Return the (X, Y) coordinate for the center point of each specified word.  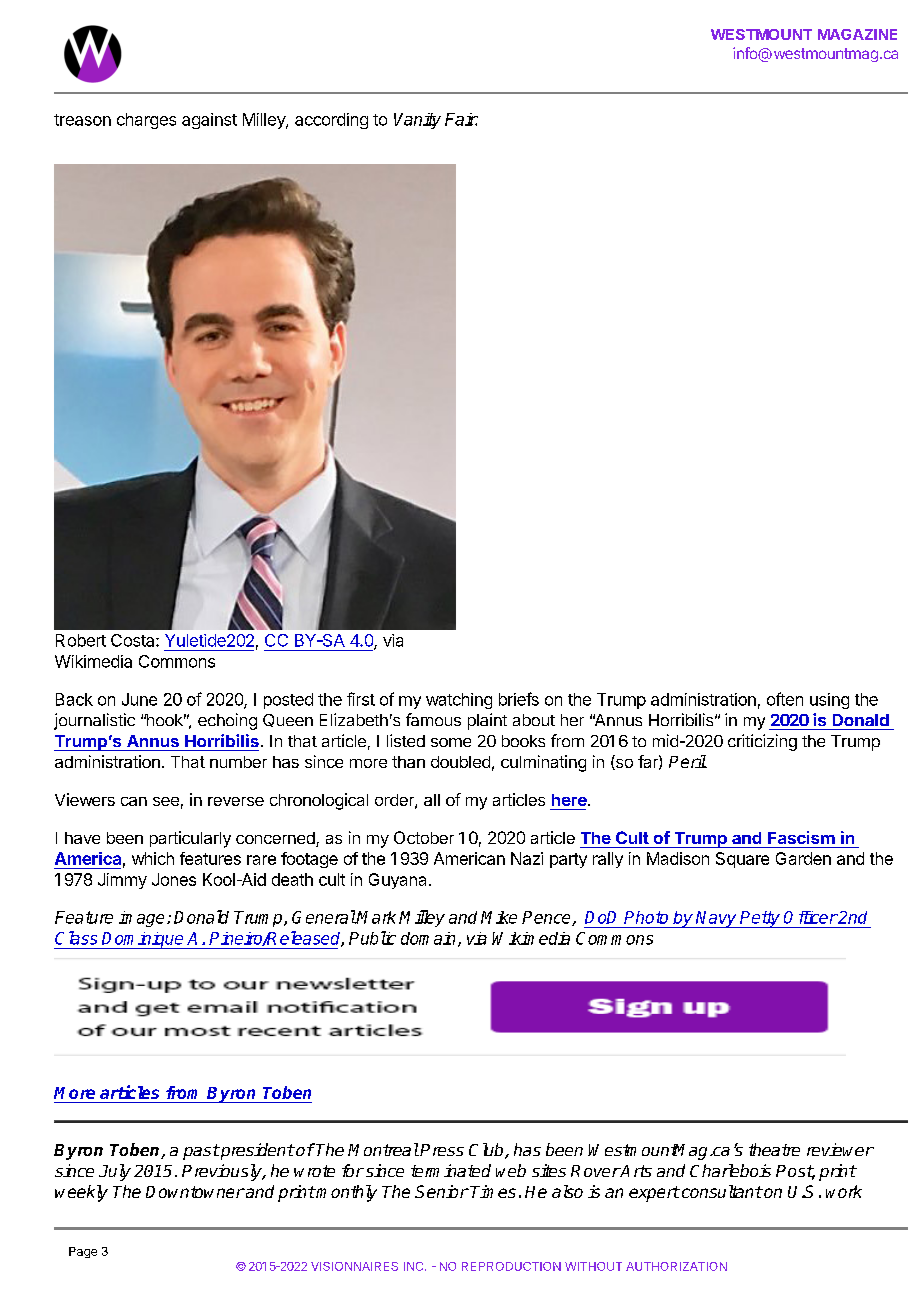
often (785, 699)
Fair (461, 119)
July (115, 1172)
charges (146, 121)
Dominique (143, 940)
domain (428, 938)
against (209, 121)
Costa (134, 640)
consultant (720, 1191)
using (829, 701)
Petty (760, 919)
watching (459, 701)
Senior (442, 1191)
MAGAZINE (857, 34)
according (331, 121)
